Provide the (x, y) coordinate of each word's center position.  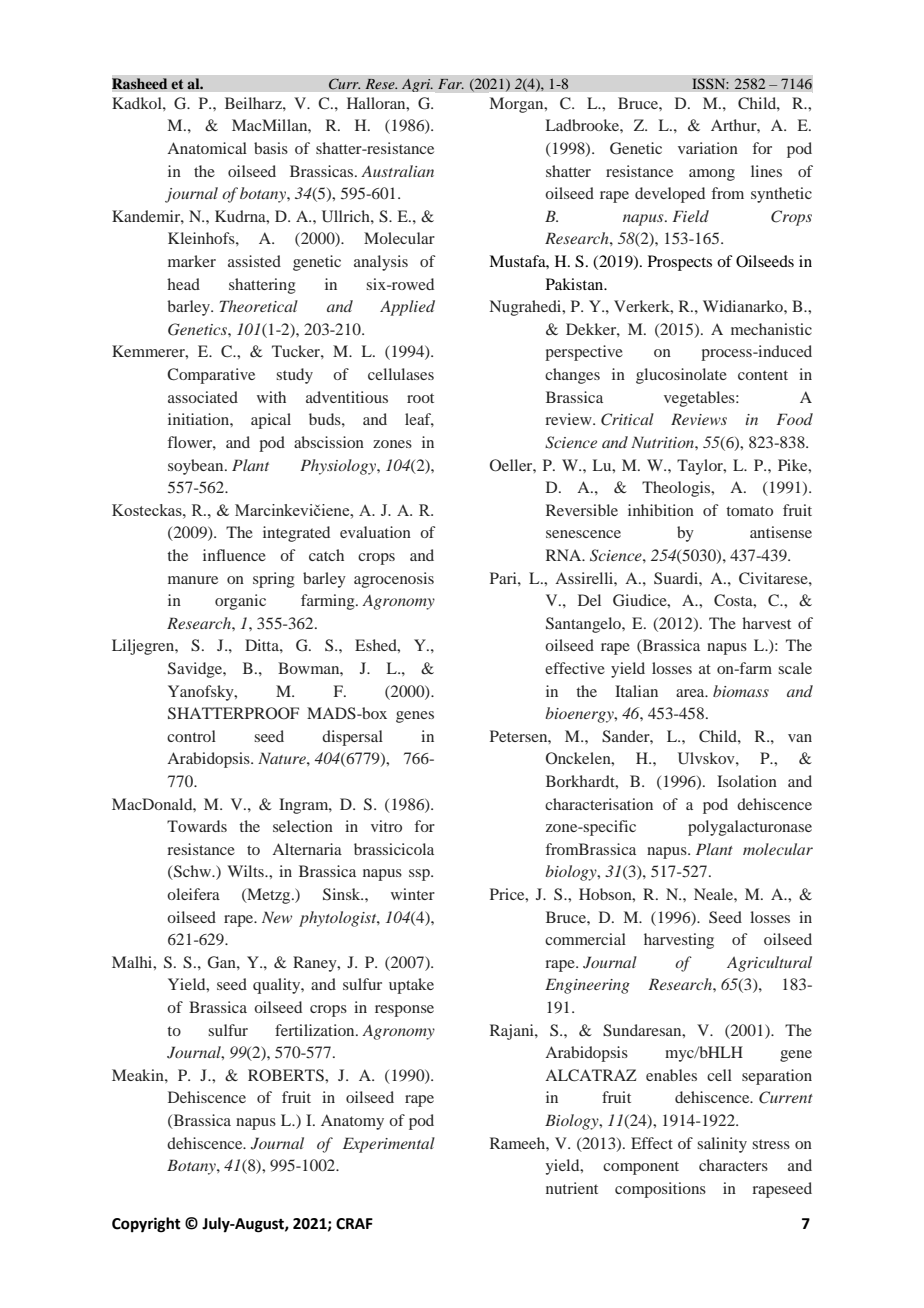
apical (271, 421)
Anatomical (207, 148)
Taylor (701, 467)
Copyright (146, 1225)
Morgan (518, 105)
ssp (420, 875)
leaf (419, 420)
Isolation (747, 781)
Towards (197, 826)
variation (708, 148)
